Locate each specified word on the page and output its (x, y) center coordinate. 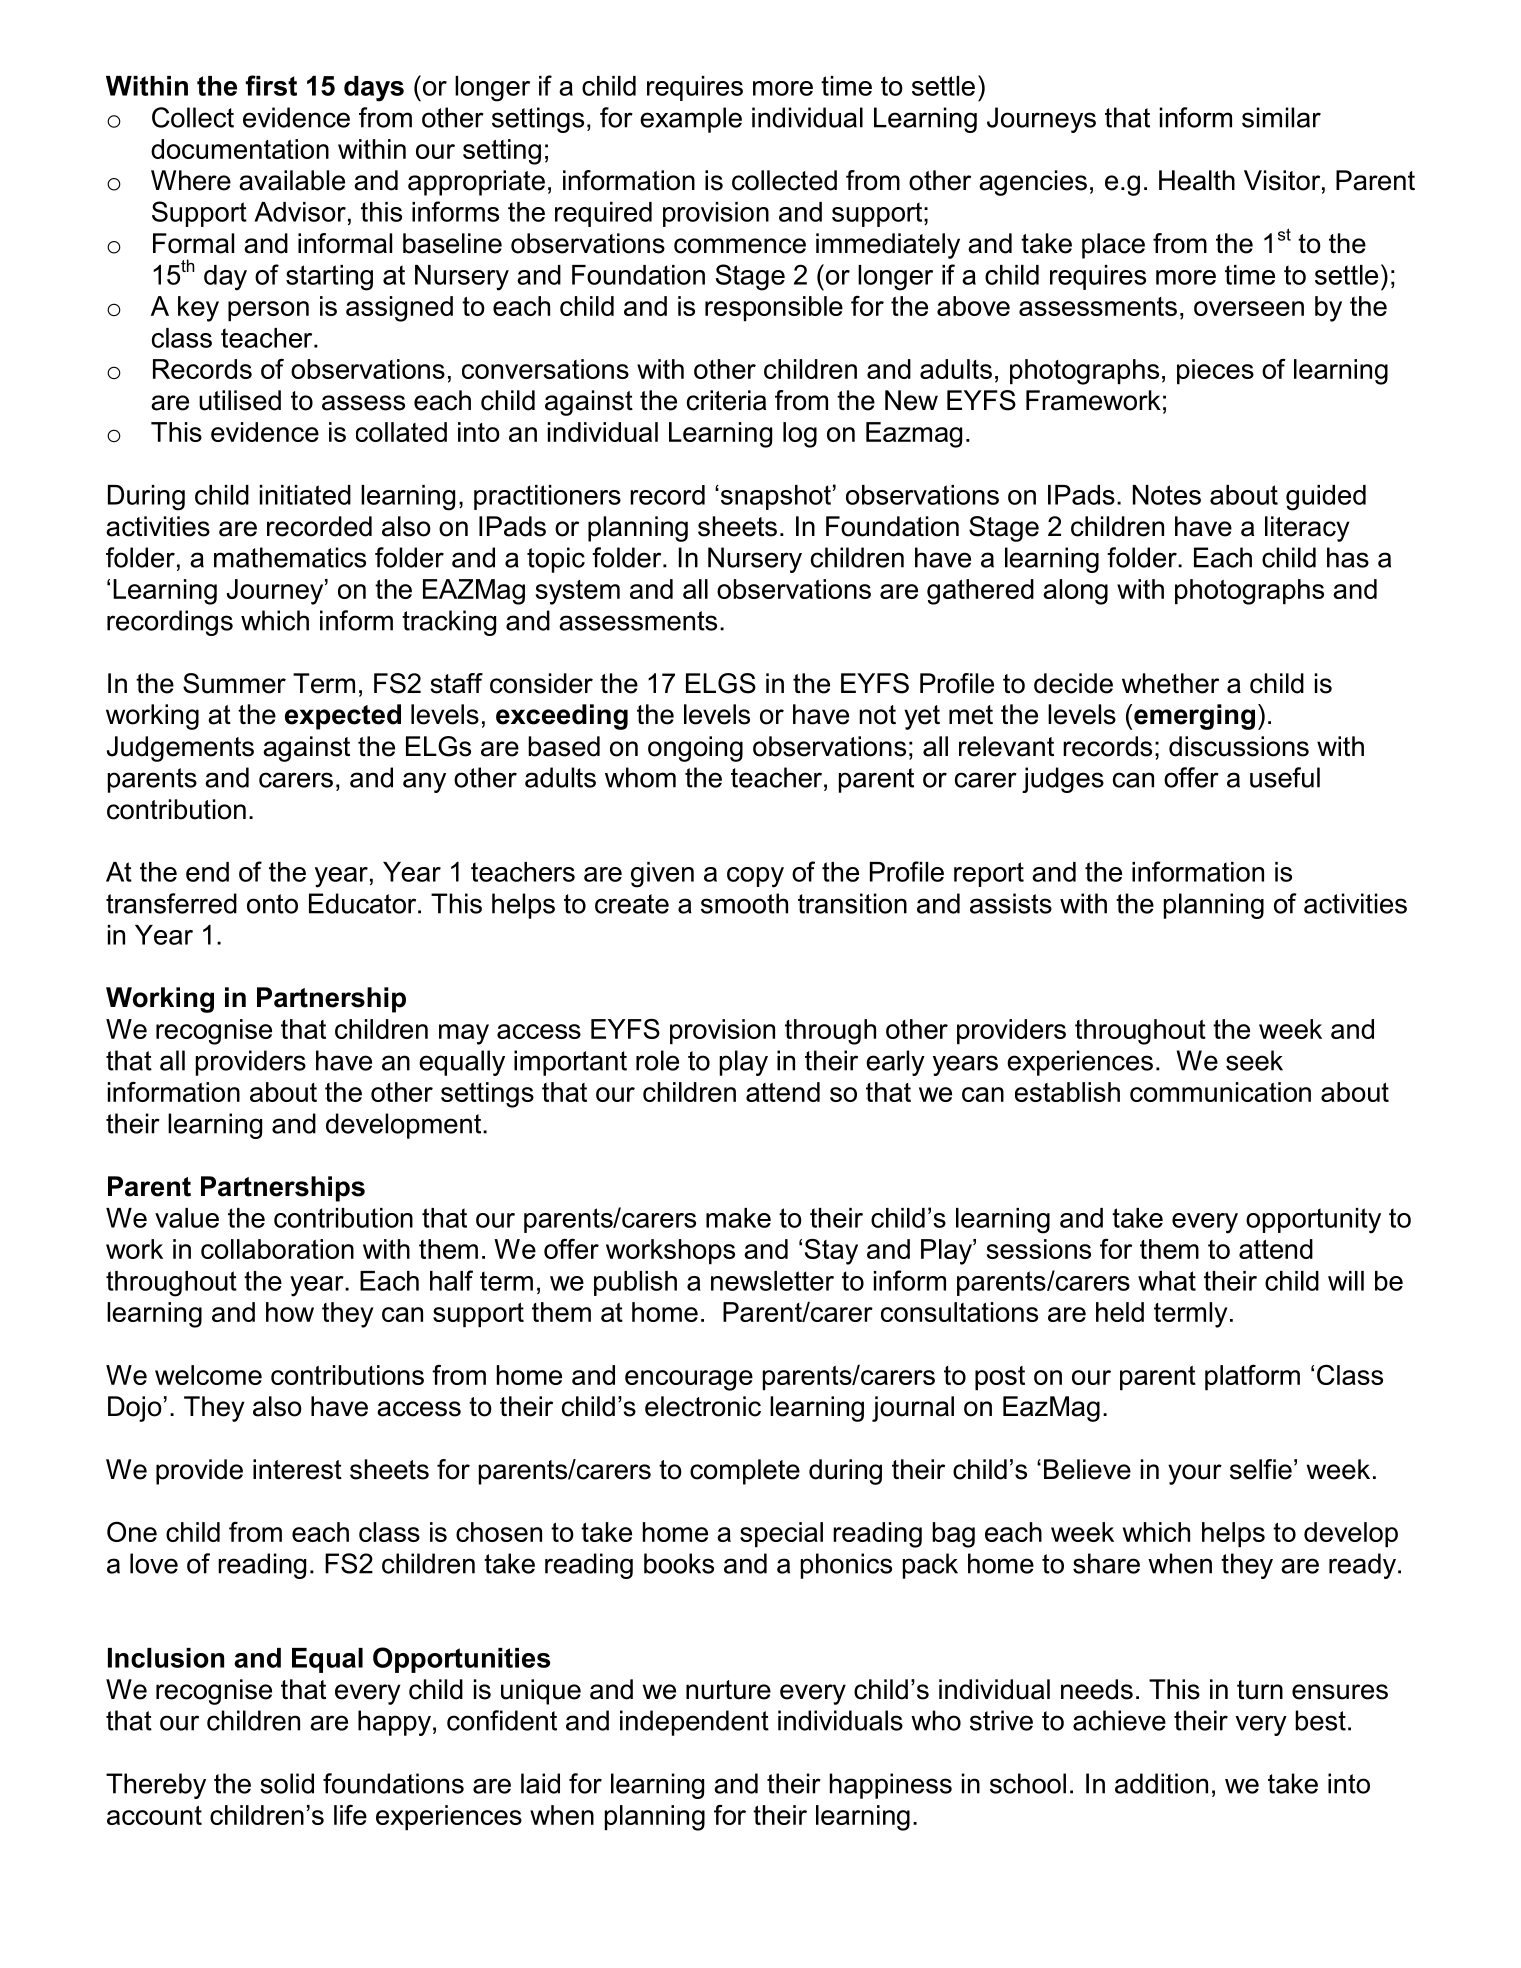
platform (1252, 1378)
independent (694, 1723)
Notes (1167, 495)
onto (272, 904)
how (290, 1312)
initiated (305, 495)
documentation (240, 149)
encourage (689, 1380)
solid (287, 1783)
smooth (744, 903)
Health (1197, 180)
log (800, 435)
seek (1254, 1060)
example (691, 120)
